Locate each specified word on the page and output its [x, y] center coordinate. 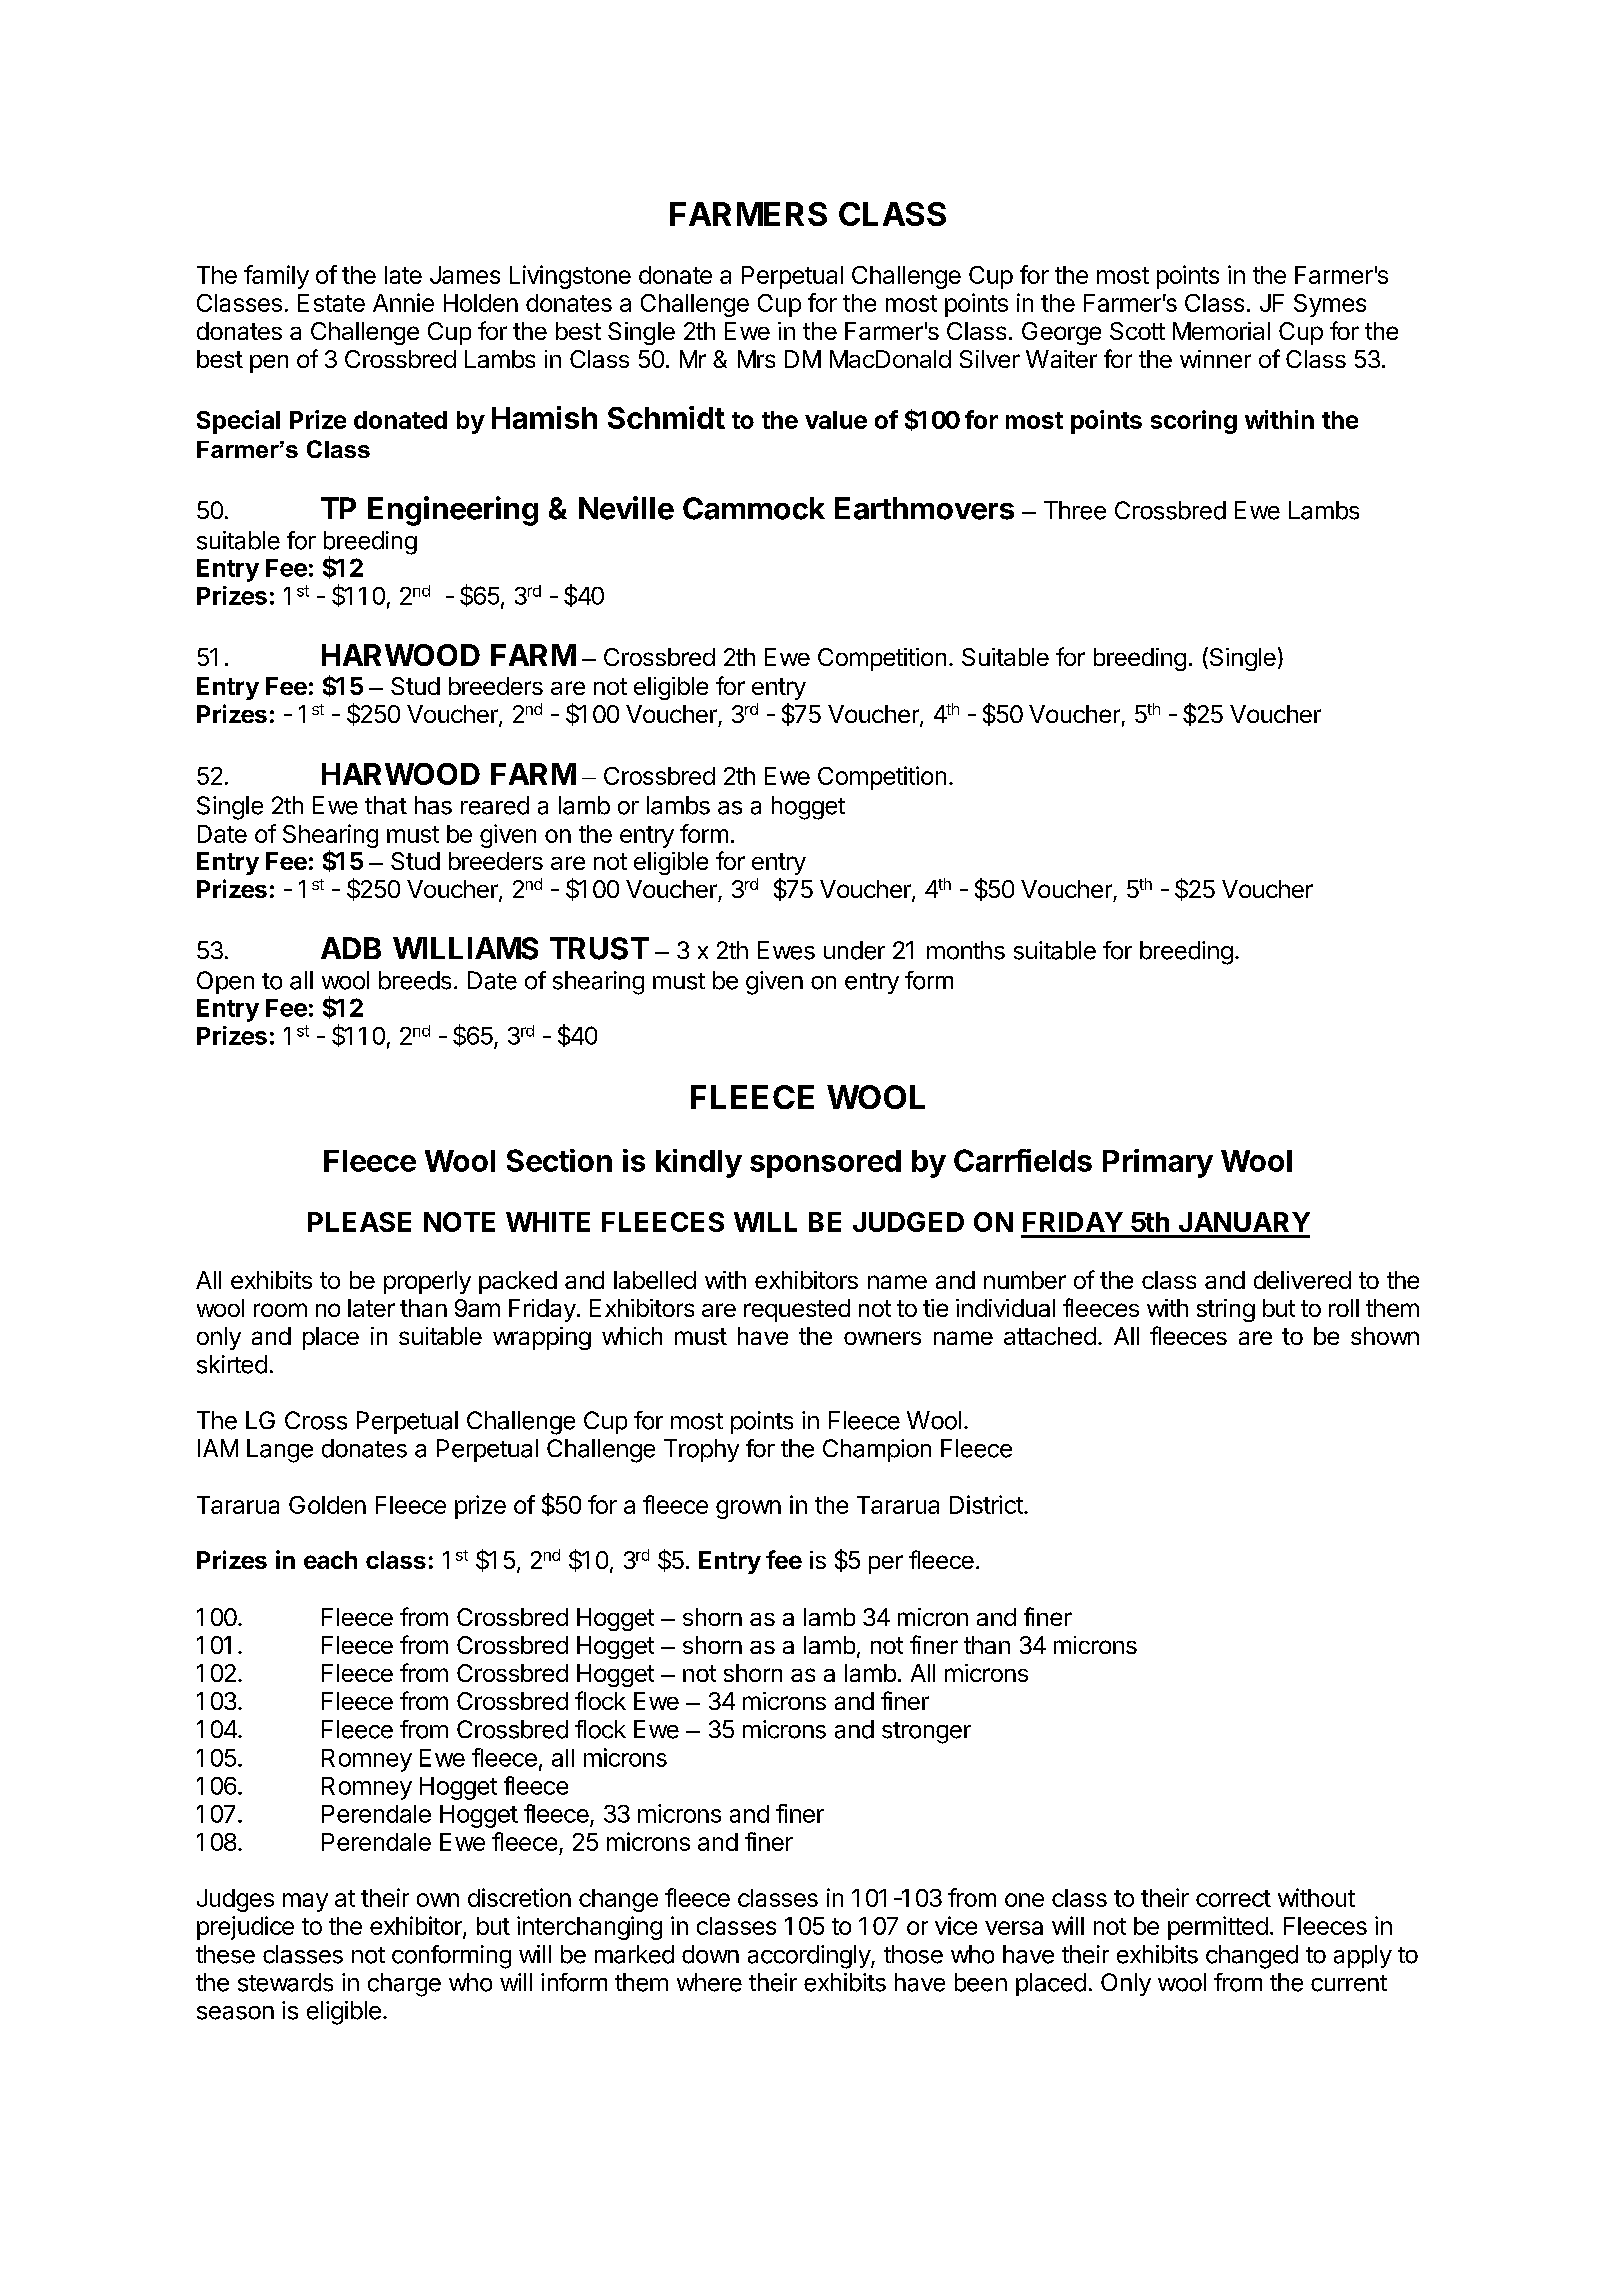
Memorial [1221, 331]
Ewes [786, 950]
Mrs [756, 359]
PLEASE [359, 1222]
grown [748, 1509]
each [330, 1560]
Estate [331, 303]
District [987, 1504]
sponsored [825, 1164]
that [386, 805]
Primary [1158, 1163]
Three [1075, 510]
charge [404, 1985]
